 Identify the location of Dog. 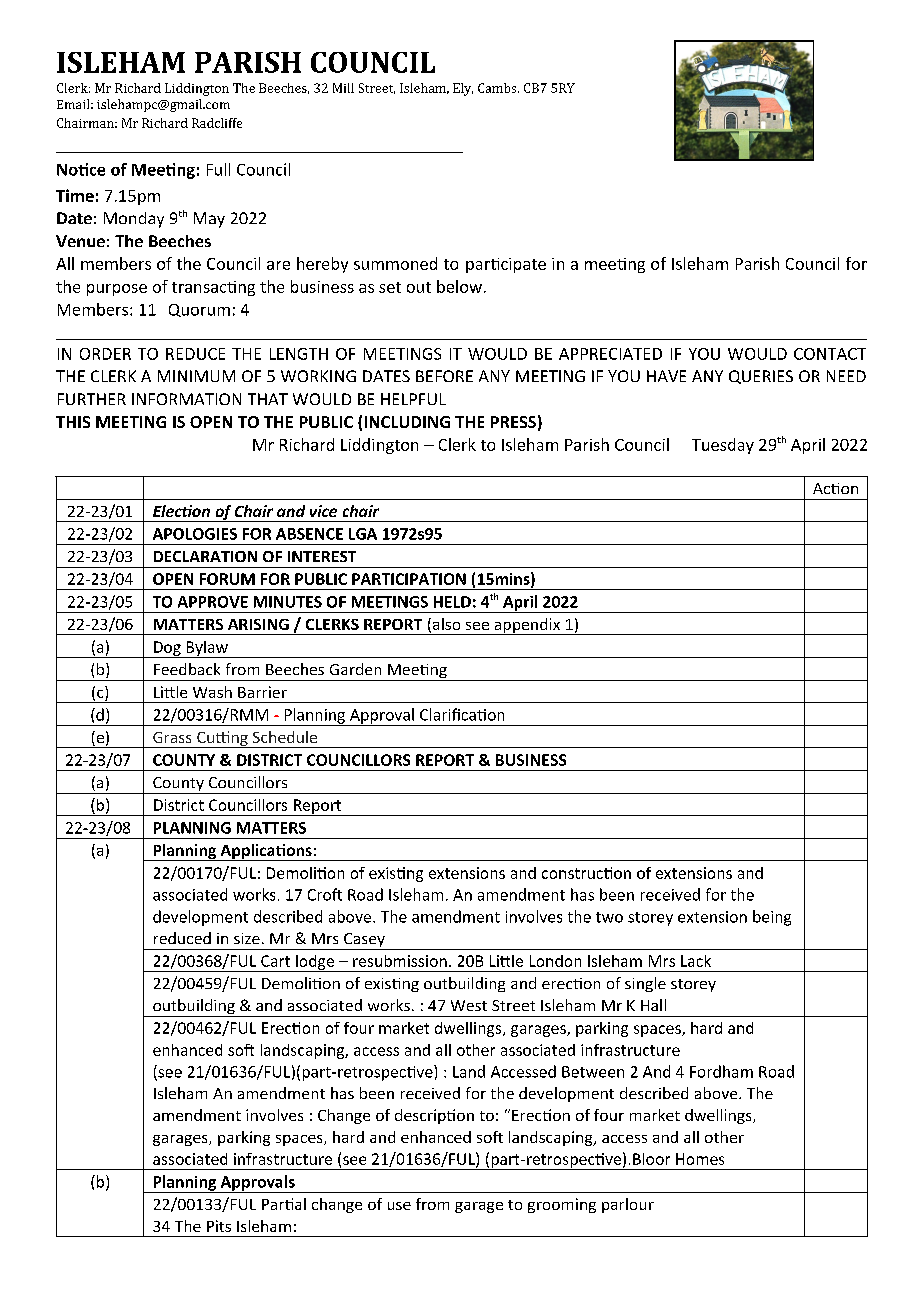
(167, 649).
